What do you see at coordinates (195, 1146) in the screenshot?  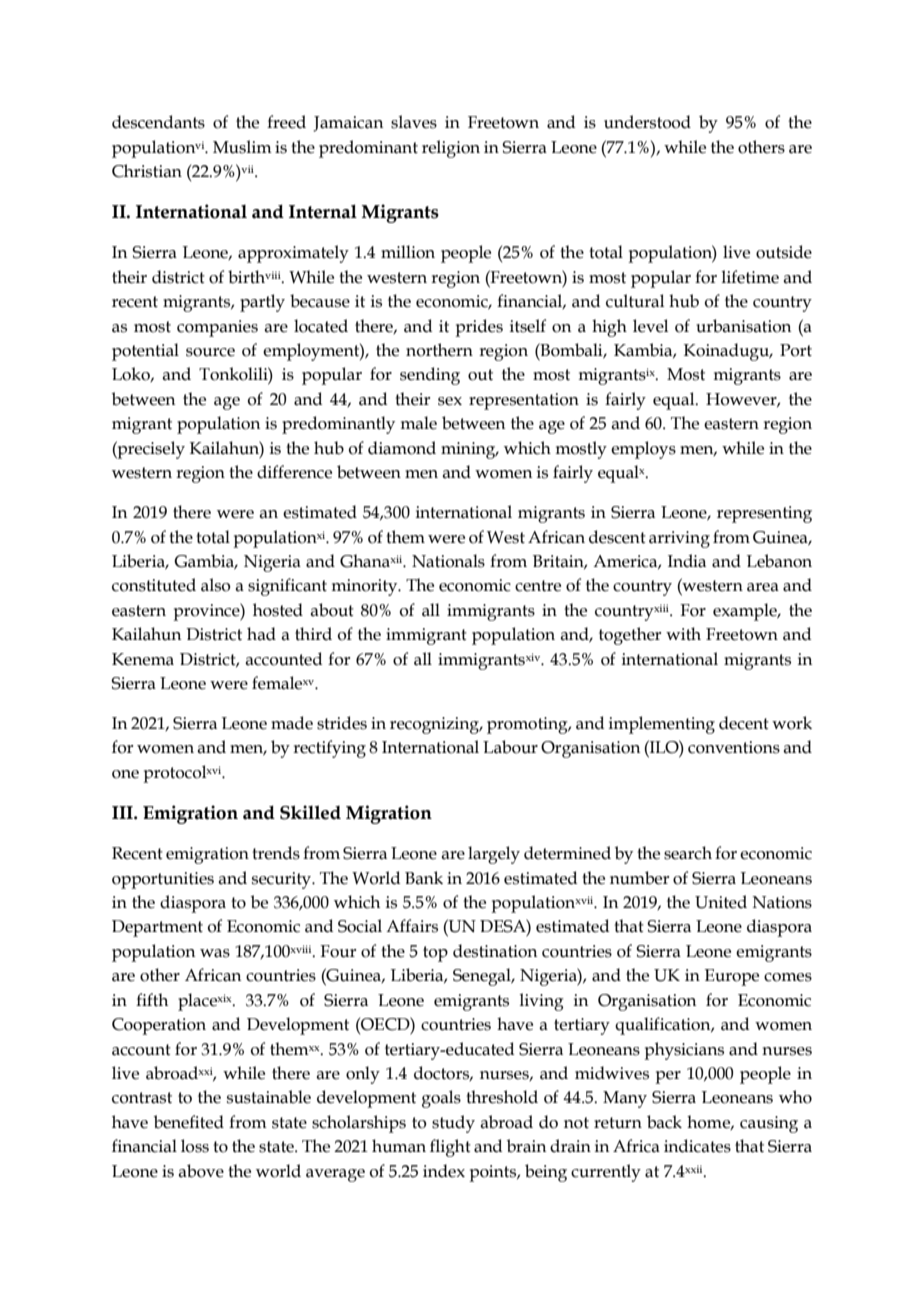 I see `loss` at bounding box center [195, 1146].
